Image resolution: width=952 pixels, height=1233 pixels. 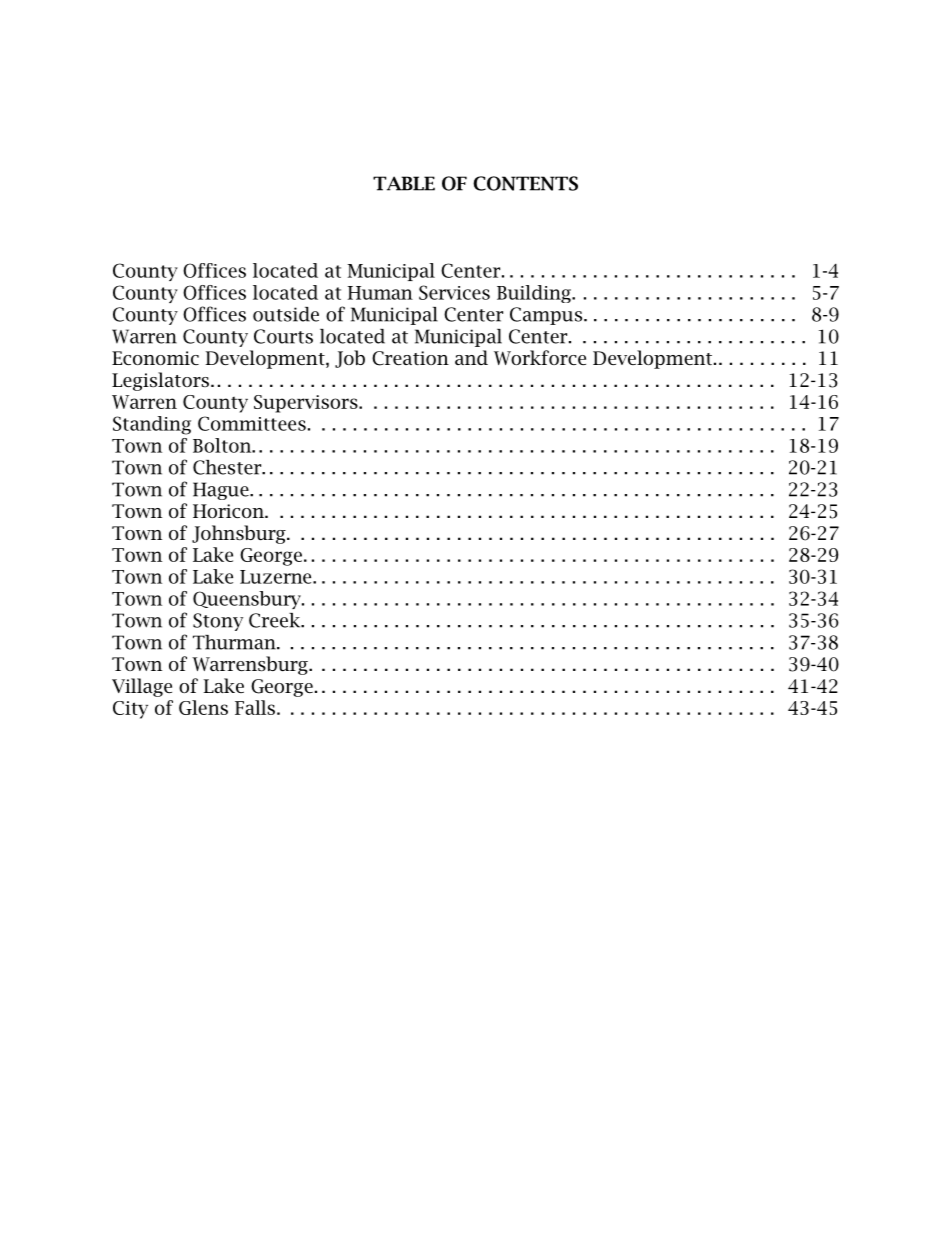 What do you see at coordinates (286, 314) in the screenshot?
I see `outside` at bounding box center [286, 314].
